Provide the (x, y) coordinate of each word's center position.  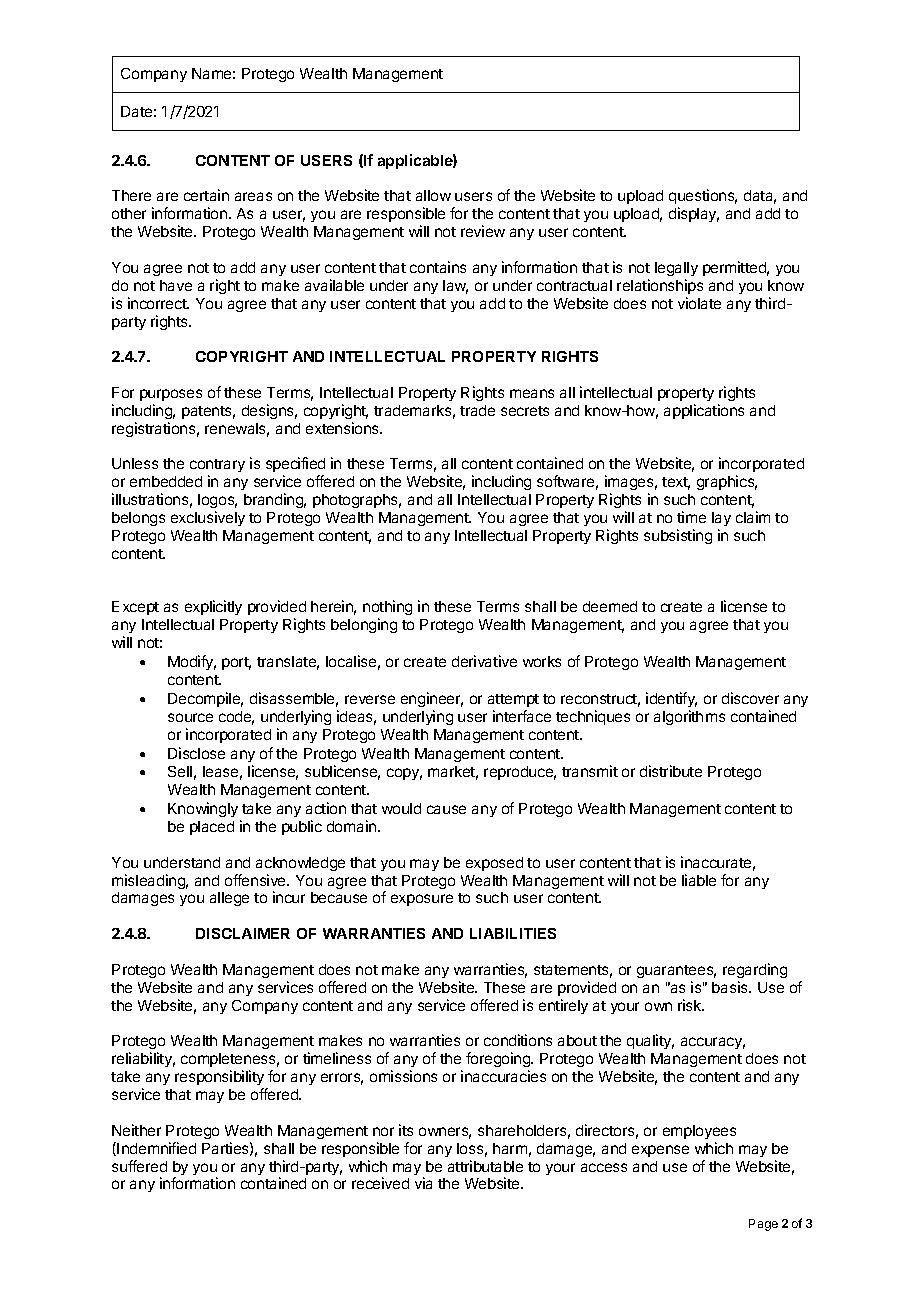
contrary (217, 467)
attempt (513, 700)
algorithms (689, 717)
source (190, 717)
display (694, 214)
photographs (357, 501)
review (483, 231)
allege (229, 899)
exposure (422, 900)
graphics (727, 482)
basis (731, 987)
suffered (139, 1166)
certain (206, 195)
